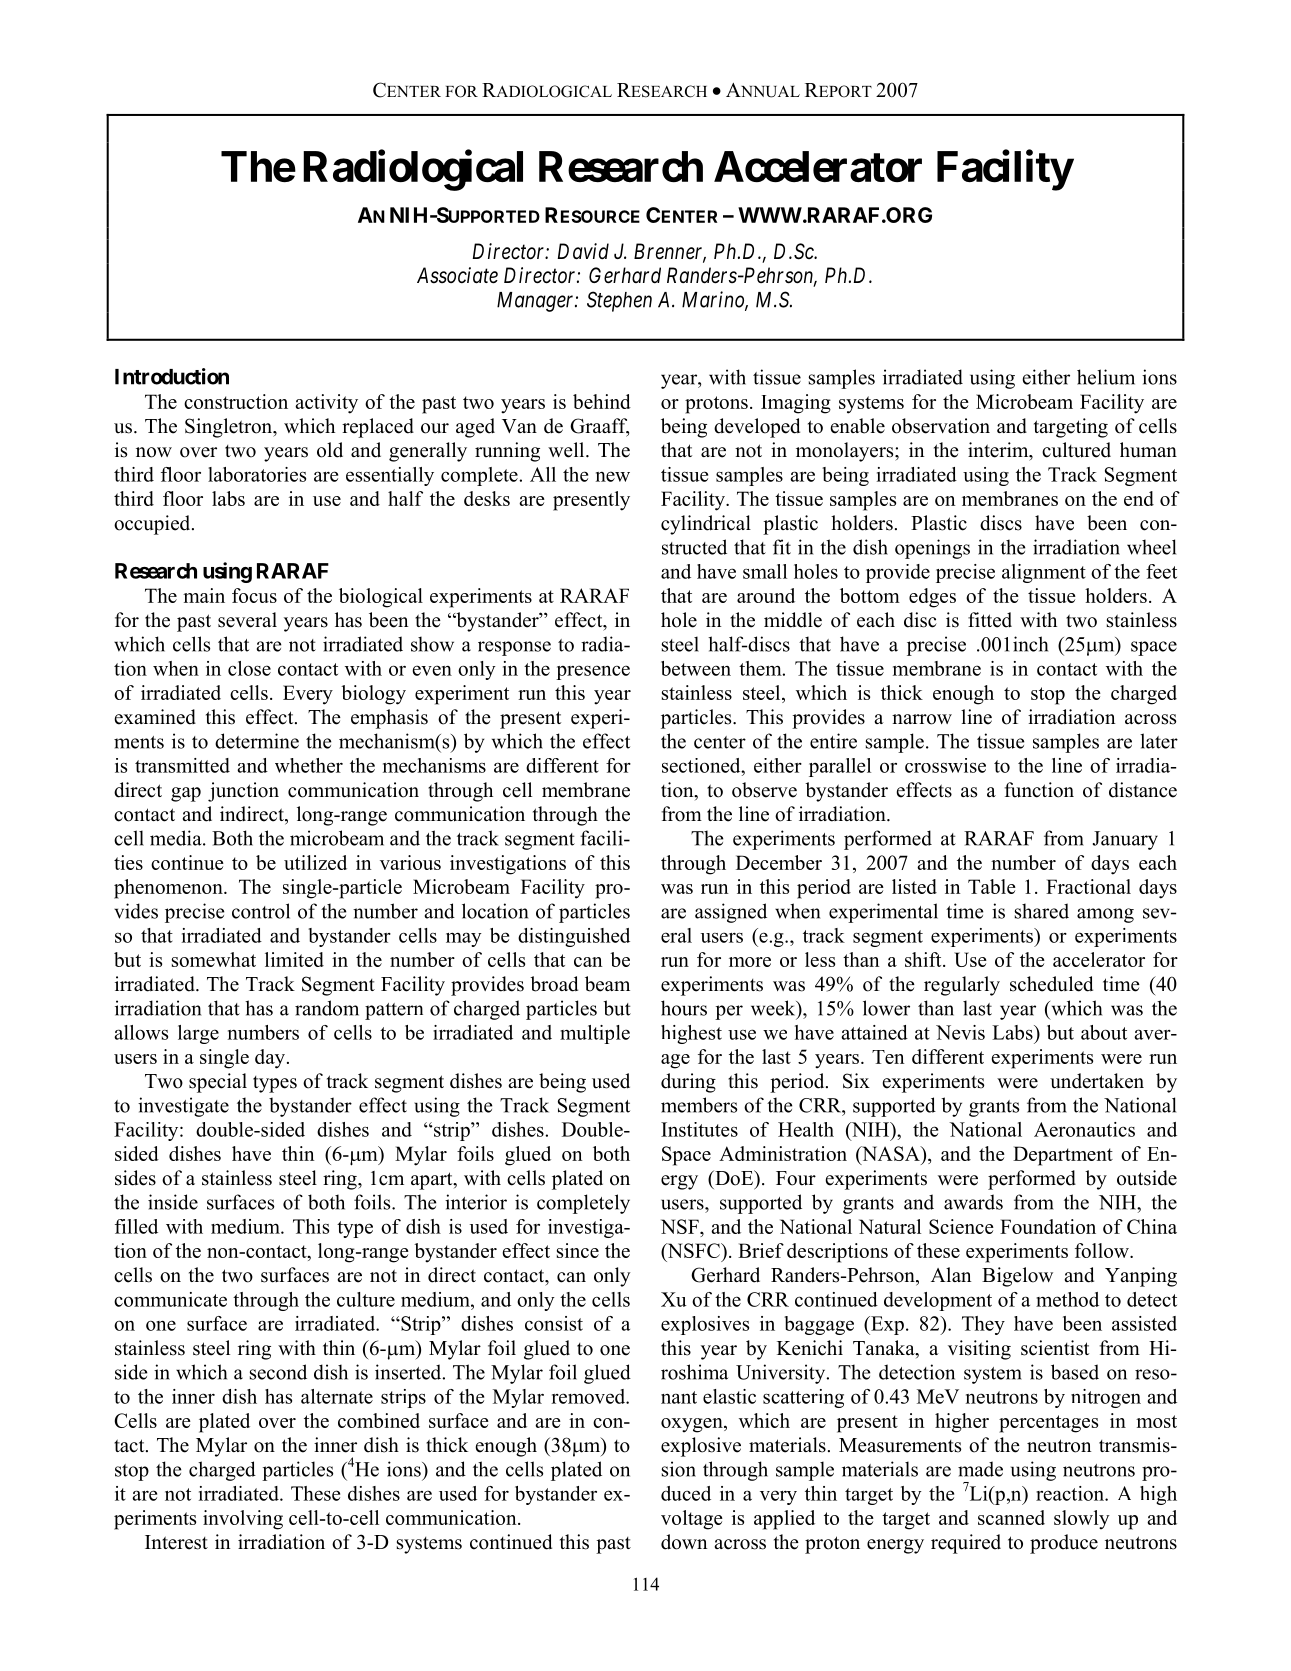  I want to click on Interest, so click(176, 1542).
